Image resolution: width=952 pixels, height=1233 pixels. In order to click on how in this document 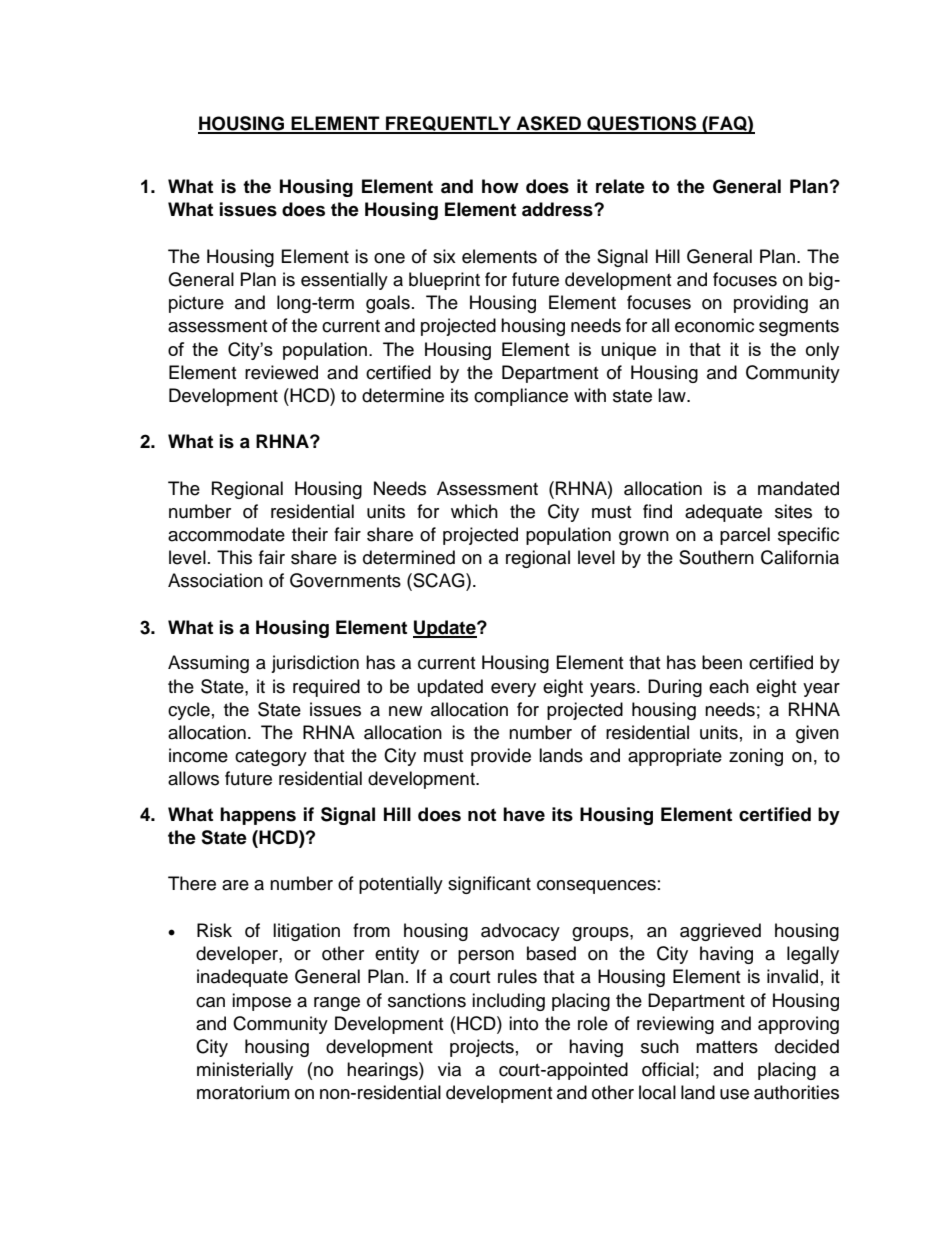, I will do `click(500, 186)`.
